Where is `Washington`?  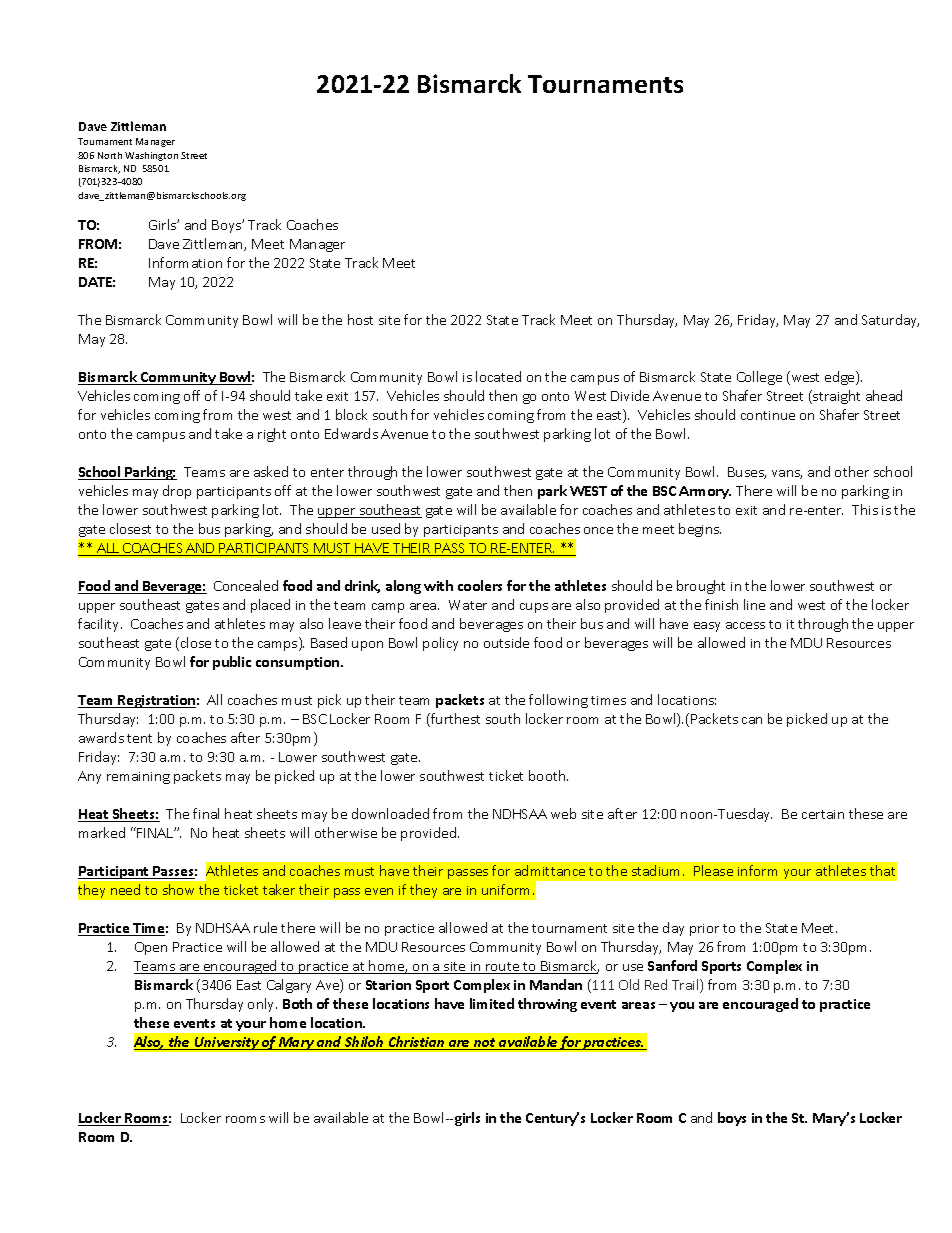 Washington is located at coordinates (151, 156).
